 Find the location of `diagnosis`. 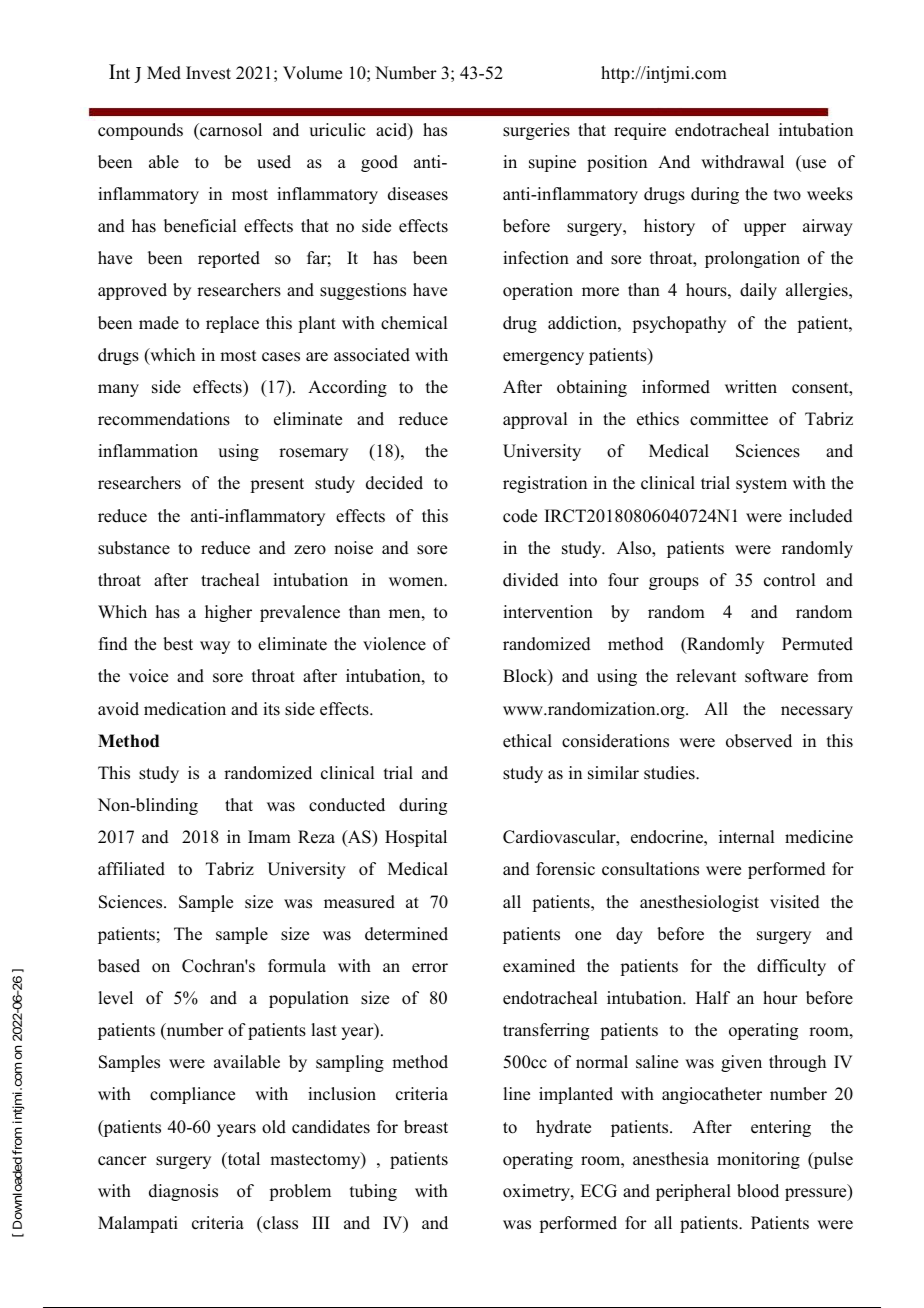

diagnosis is located at coordinates (183, 1192).
